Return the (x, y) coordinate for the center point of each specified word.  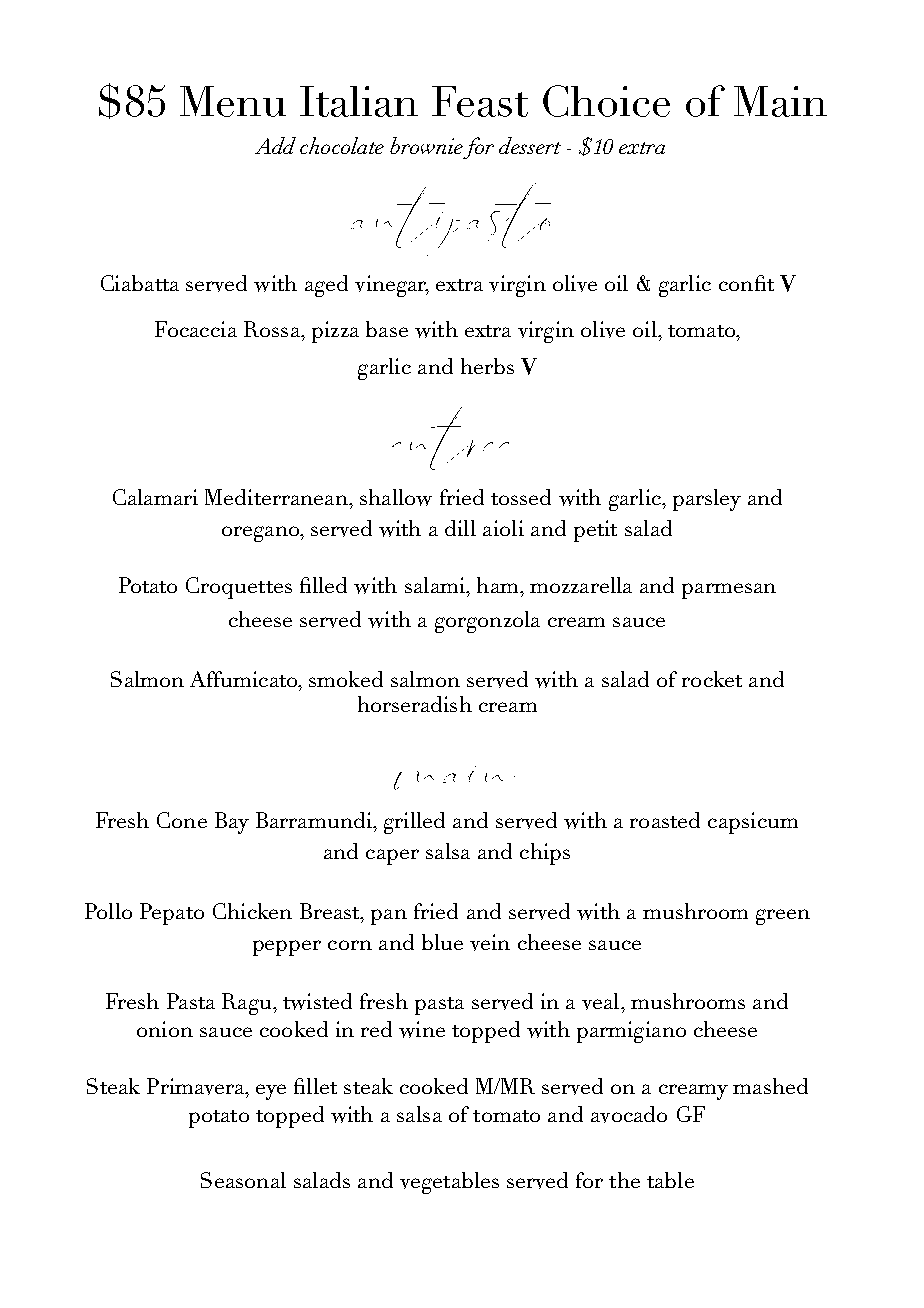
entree (450, 438)
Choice (606, 101)
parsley (707, 500)
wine (422, 1029)
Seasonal (243, 1180)
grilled (414, 823)
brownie (426, 145)
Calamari (155, 497)
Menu (233, 101)
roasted (665, 820)
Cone (182, 820)
